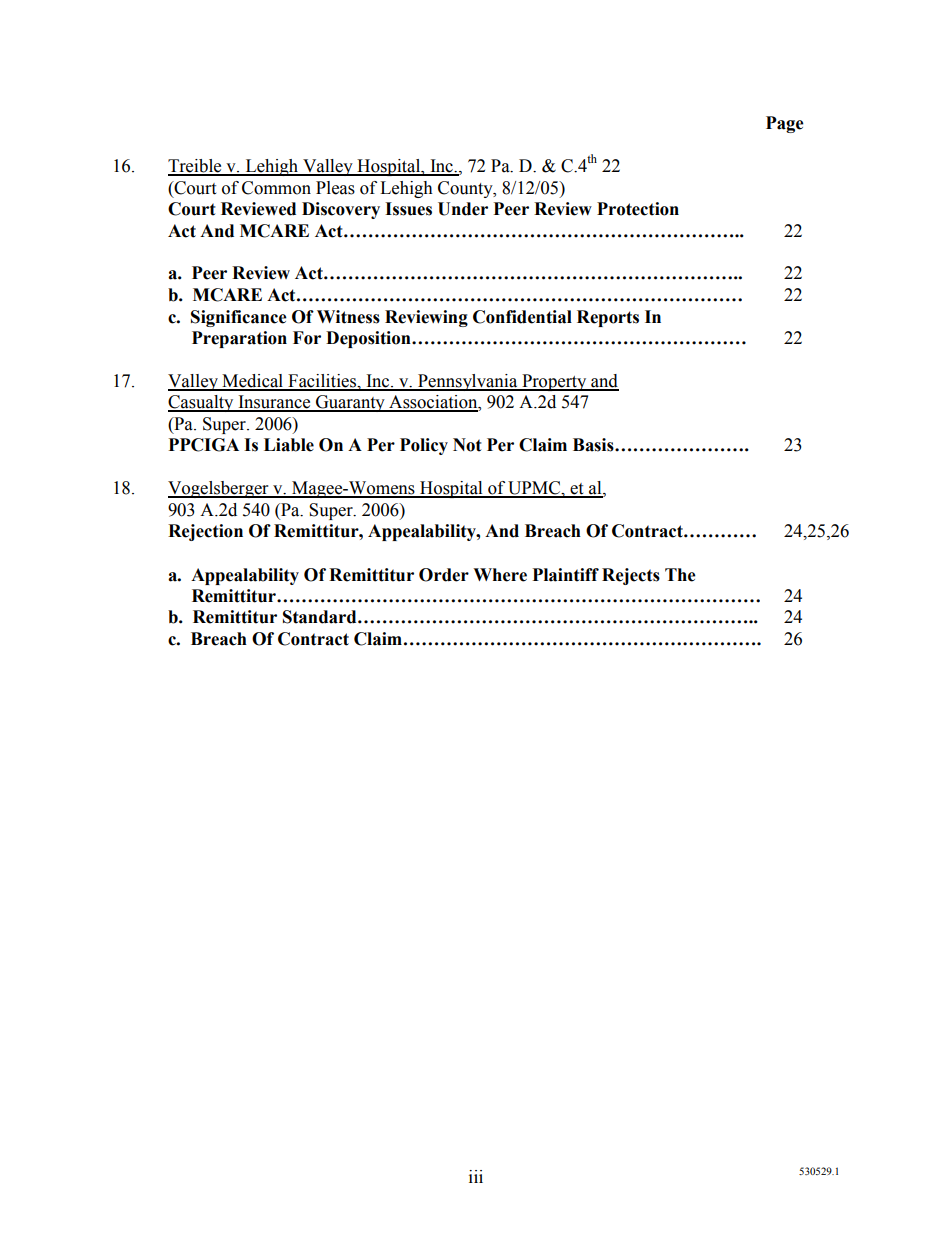  What do you see at coordinates (476, 1176) in the screenshot?
I see `iii` at bounding box center [476, 1176].
